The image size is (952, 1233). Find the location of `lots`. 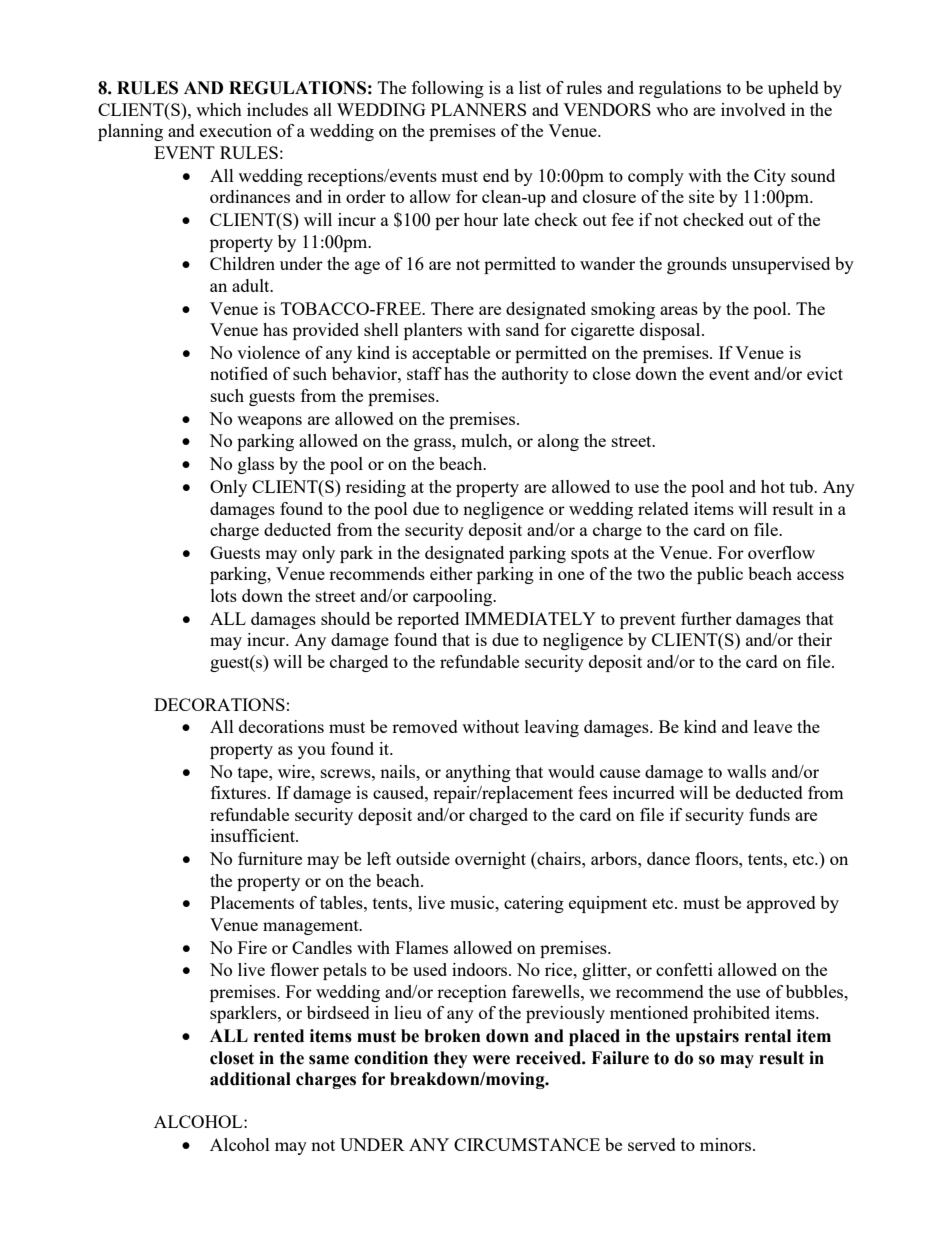

lots is located at coordinates (224, 595).
